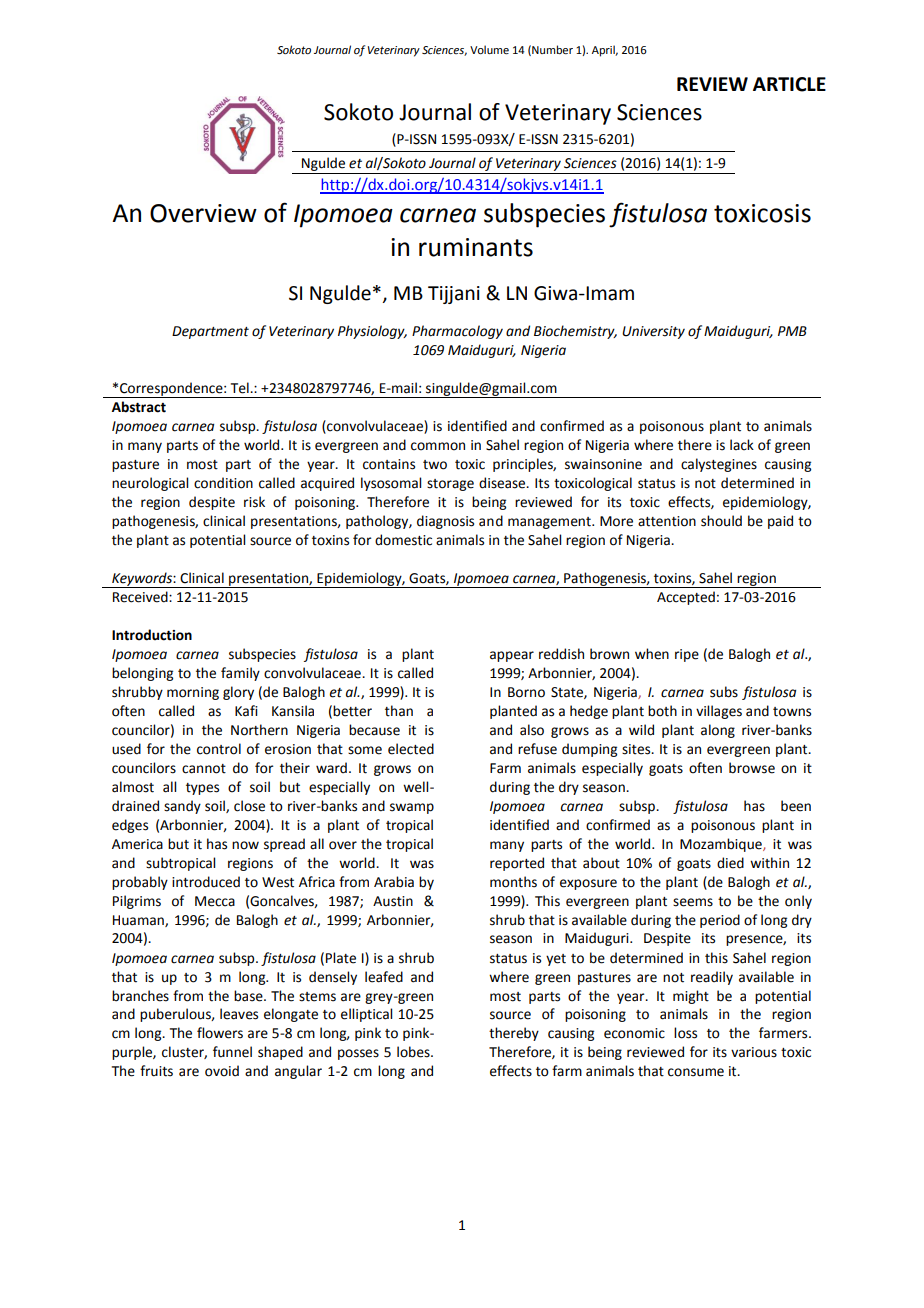 This image has height=1308, width=924. I want to click on Pharmacology, so click(457, 332).
